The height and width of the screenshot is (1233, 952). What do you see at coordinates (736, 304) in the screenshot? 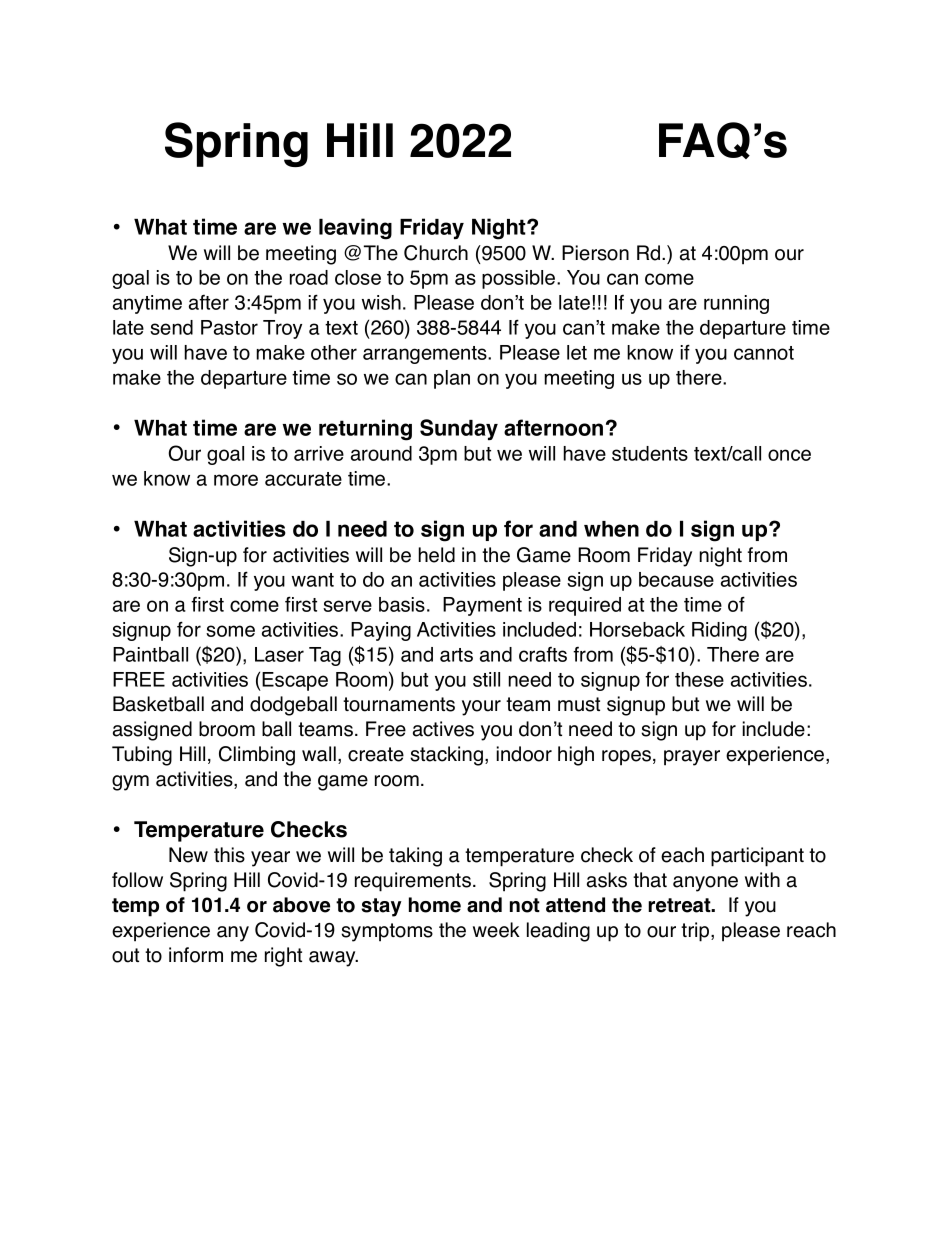
I see `running` at bounding box center [736, 304].
